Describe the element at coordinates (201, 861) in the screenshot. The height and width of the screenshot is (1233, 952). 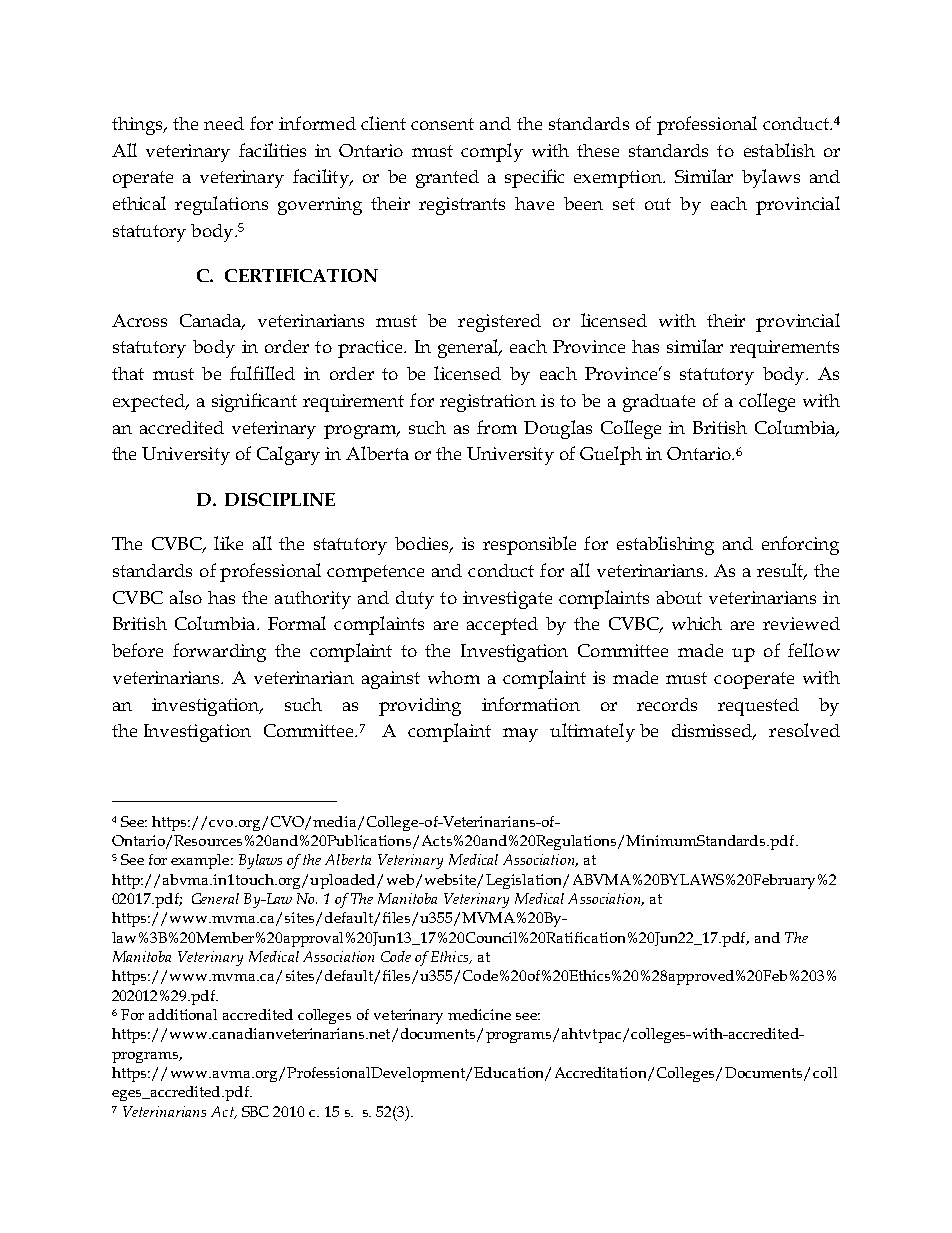
I see `example` at that location.
